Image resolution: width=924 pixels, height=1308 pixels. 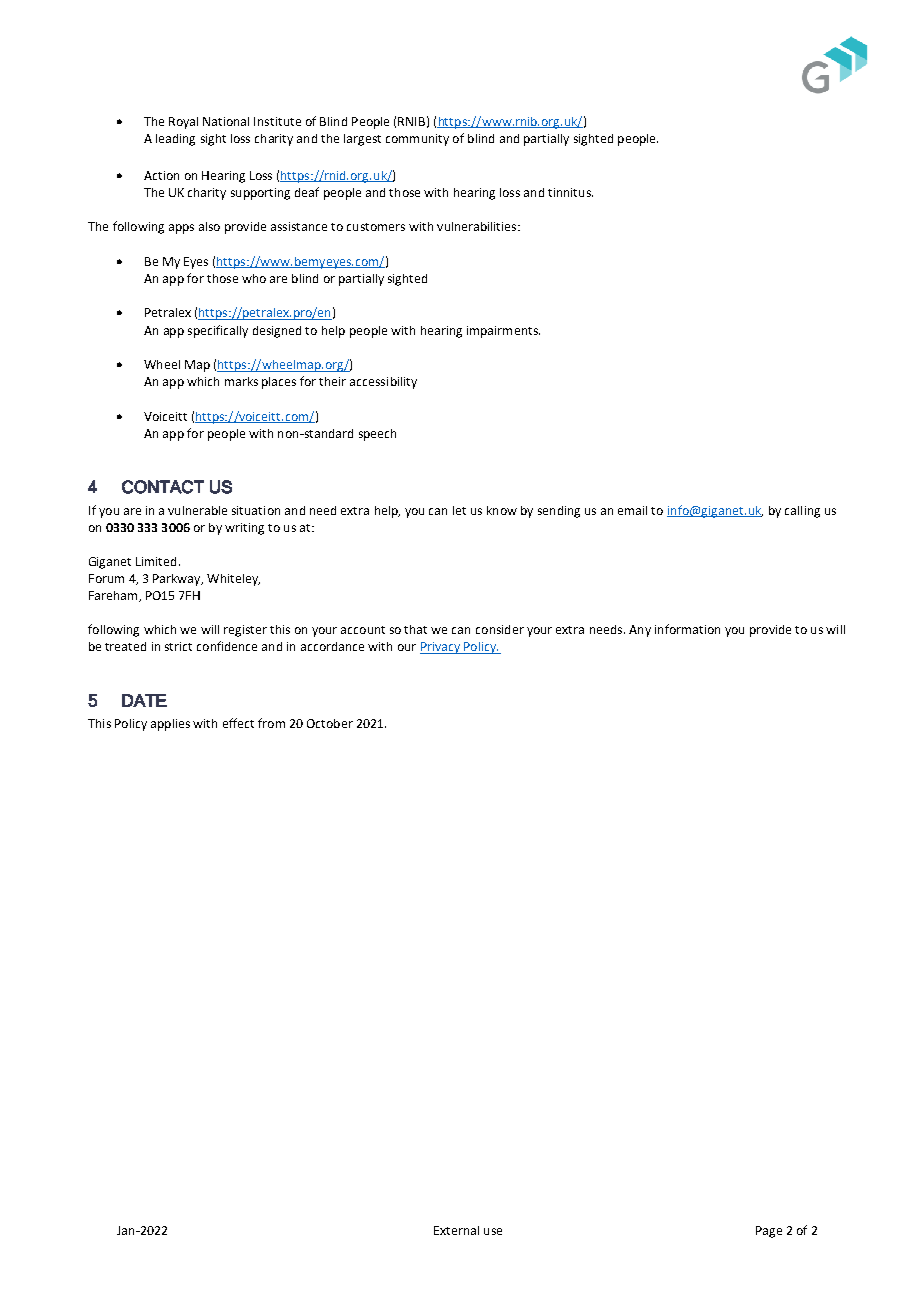 What do you see at coordinates (417, 140) in the screenshot?
I see `community` at bounding box center [417, 140].
